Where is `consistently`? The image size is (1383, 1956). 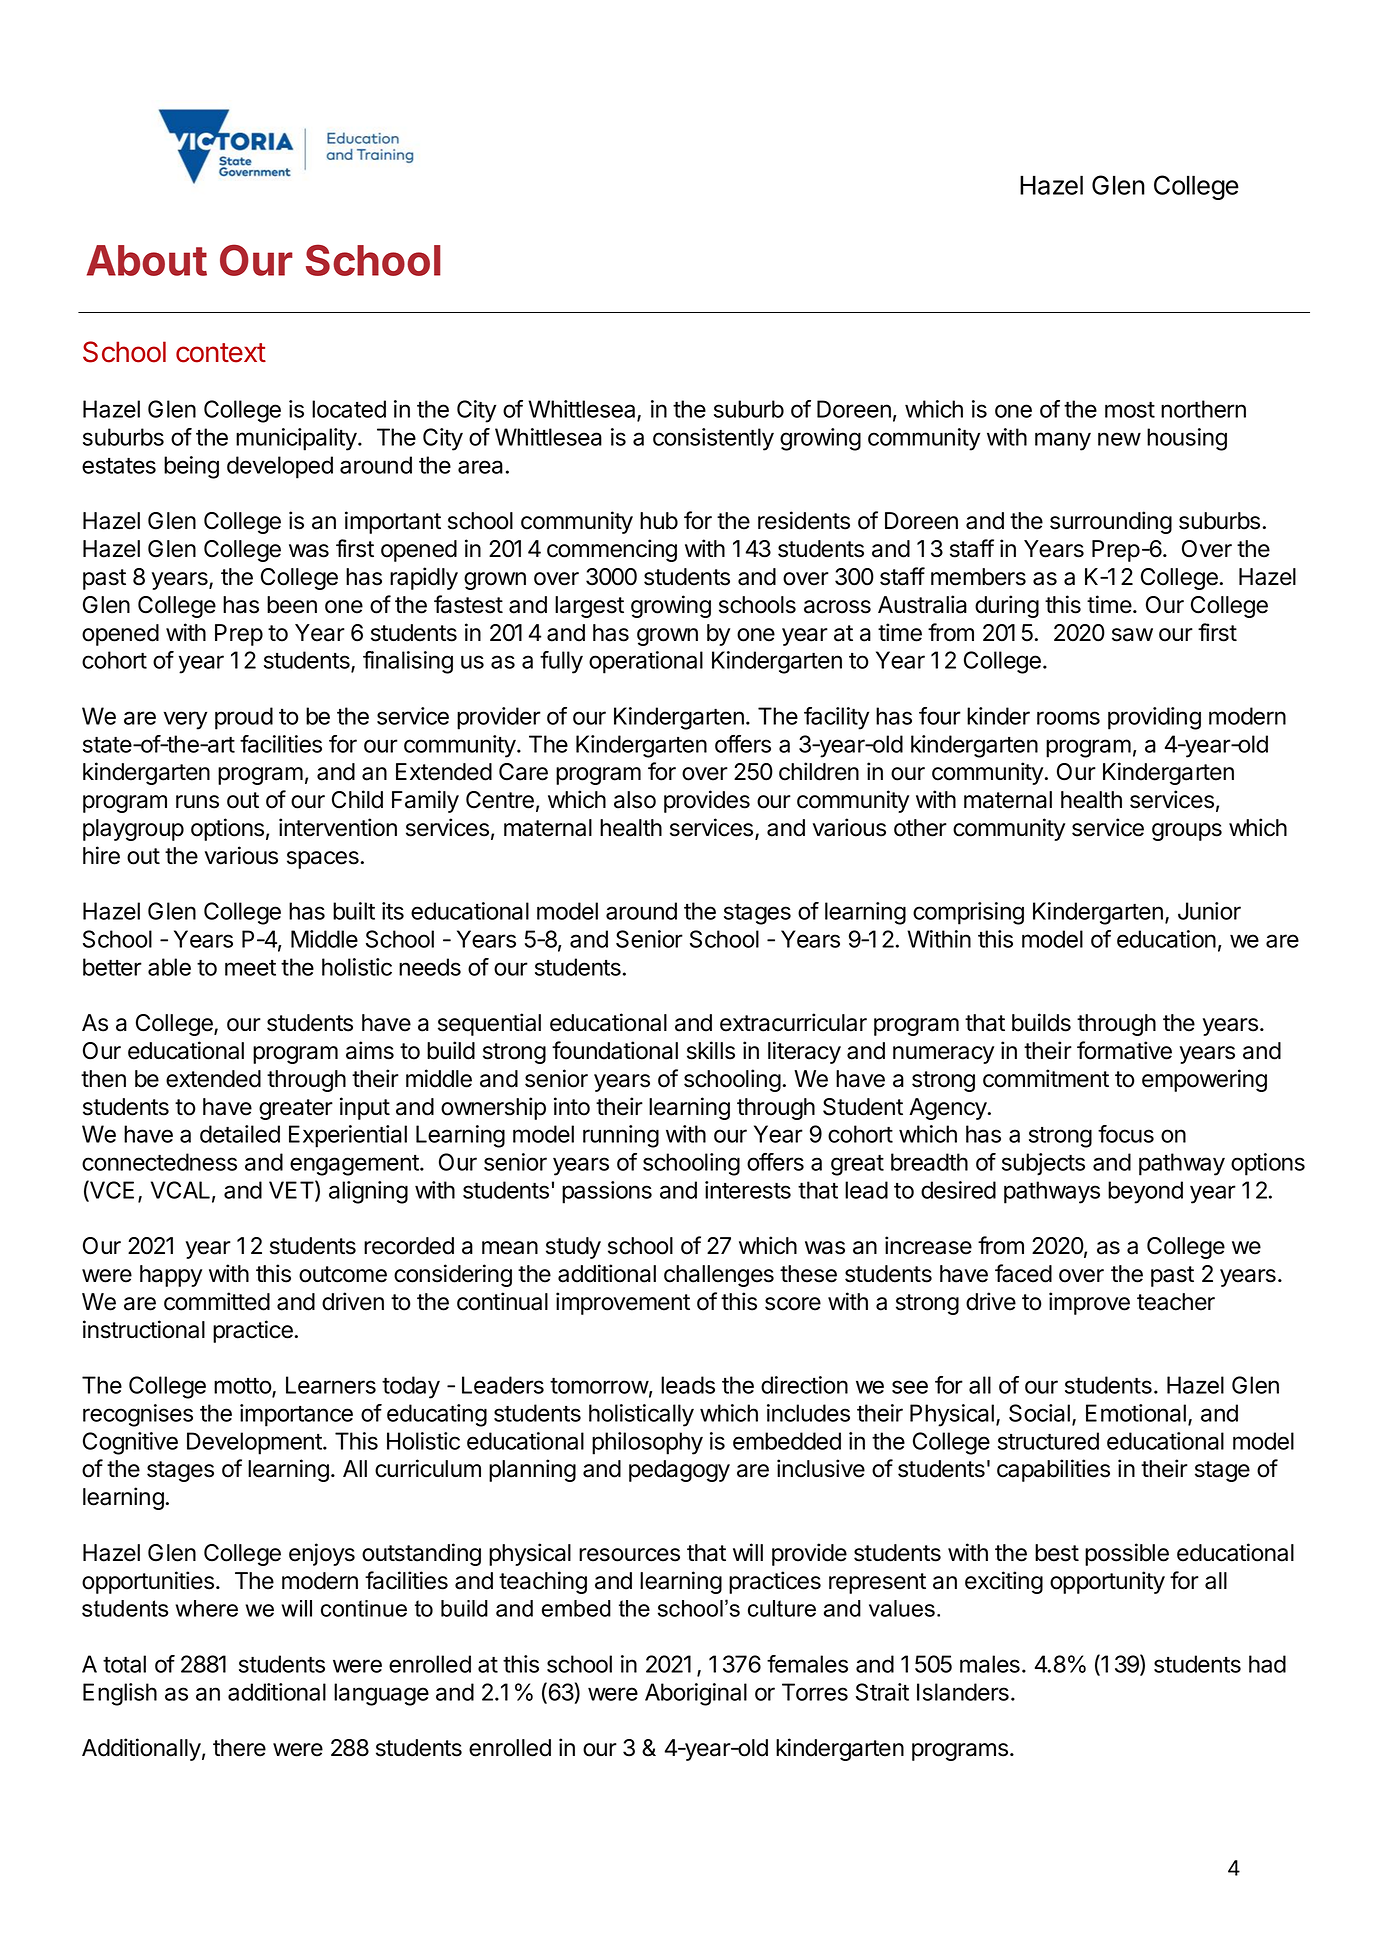
consistently is located at coordinates (713, 439).
